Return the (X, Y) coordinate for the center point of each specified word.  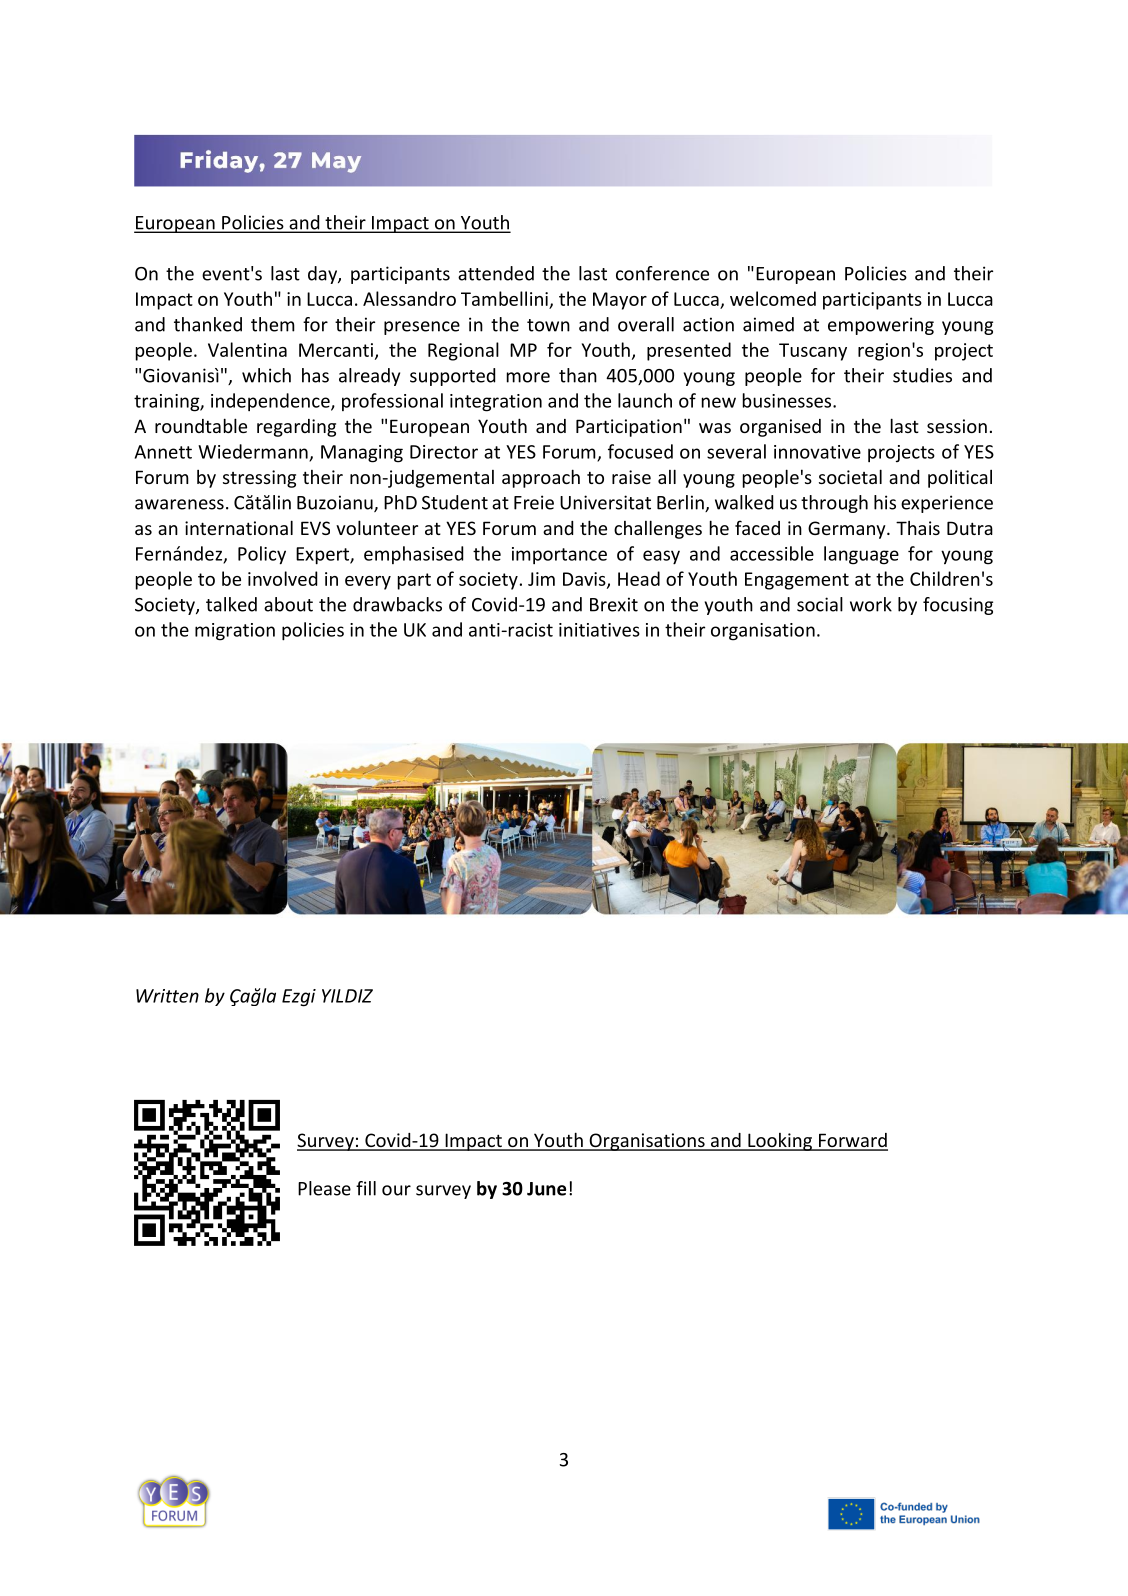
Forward (852, 1141)
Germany (848, 530)
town (548, 325)
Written (167, 996)
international (239, 527)
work (871, 604)
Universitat (605, 502)
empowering (881, 326)
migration (235, 632)
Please (324, 1188)
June (546, 1189)
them (273, 324)
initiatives (599, 630)
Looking (780, 1142)
